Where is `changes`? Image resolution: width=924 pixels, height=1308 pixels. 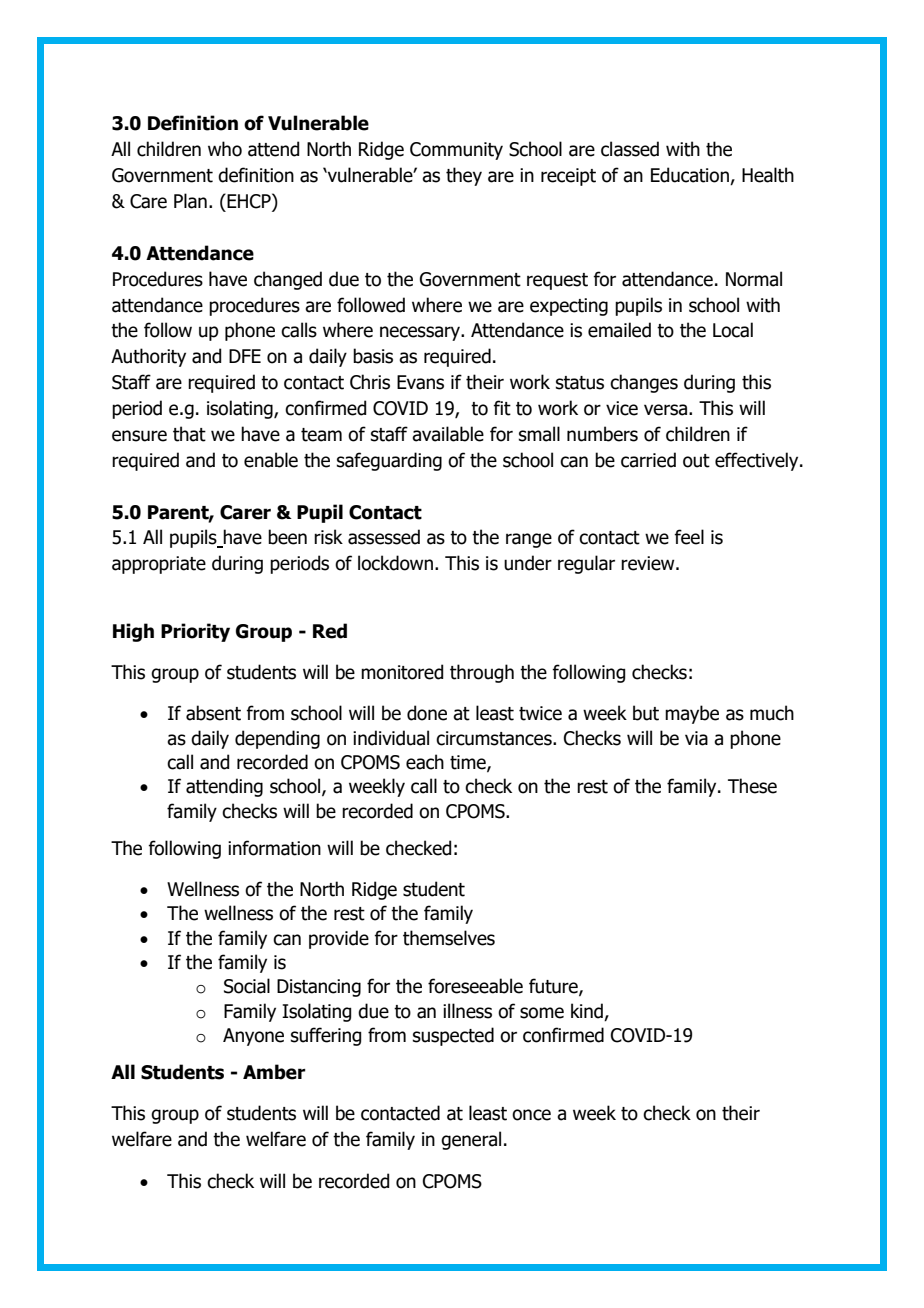
changes is located at coordinates (644, 383).
